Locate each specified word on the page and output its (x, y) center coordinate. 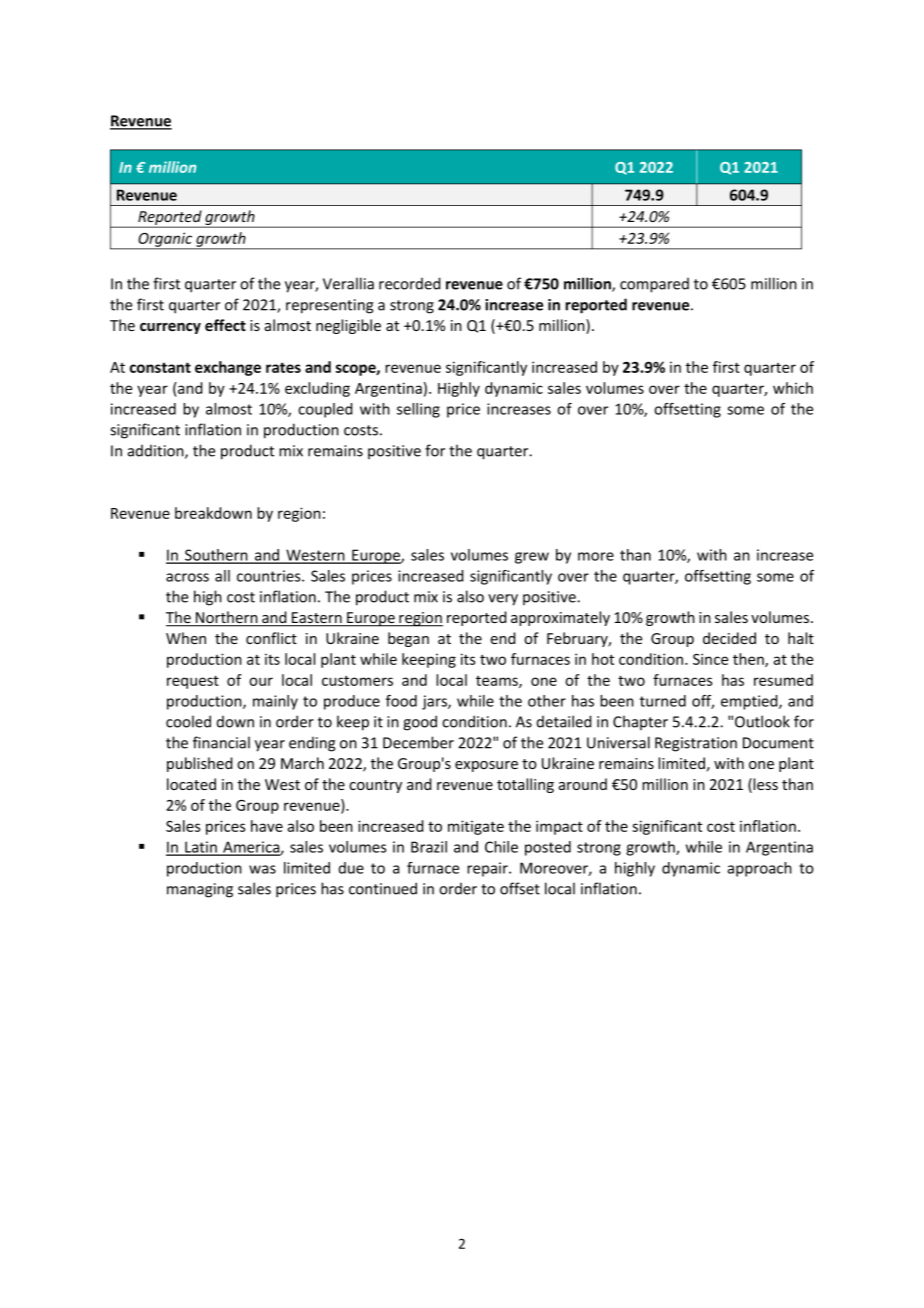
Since (710, 659)
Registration (696, 744)
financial (221, 742)
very (503, 600)
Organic (165, 240)
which (793, 388)
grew (532, 558)
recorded (410, 283)
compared (654, 285)
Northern (227, 618)
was (262, 869)
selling (418, 410)
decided (729, 638)
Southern (216, 556)
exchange (228, 368)
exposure (486, 766)
